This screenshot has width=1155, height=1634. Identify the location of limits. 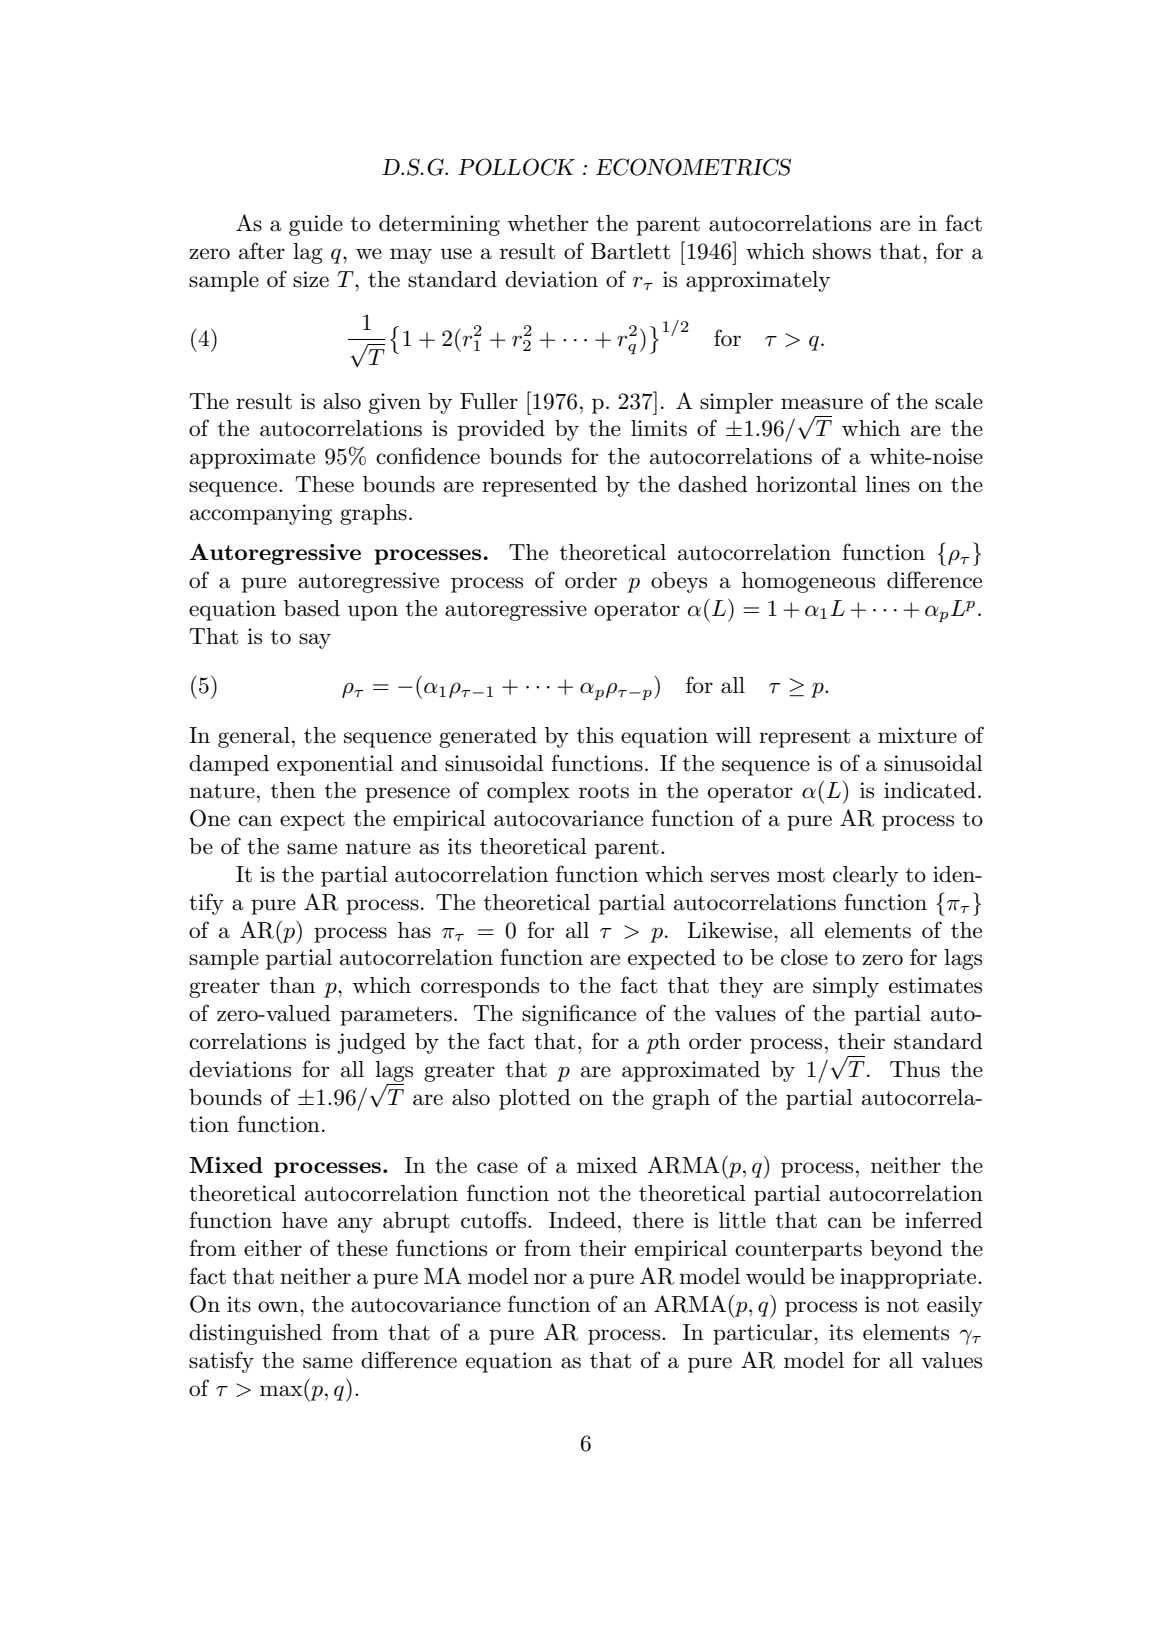
(659, 428).
